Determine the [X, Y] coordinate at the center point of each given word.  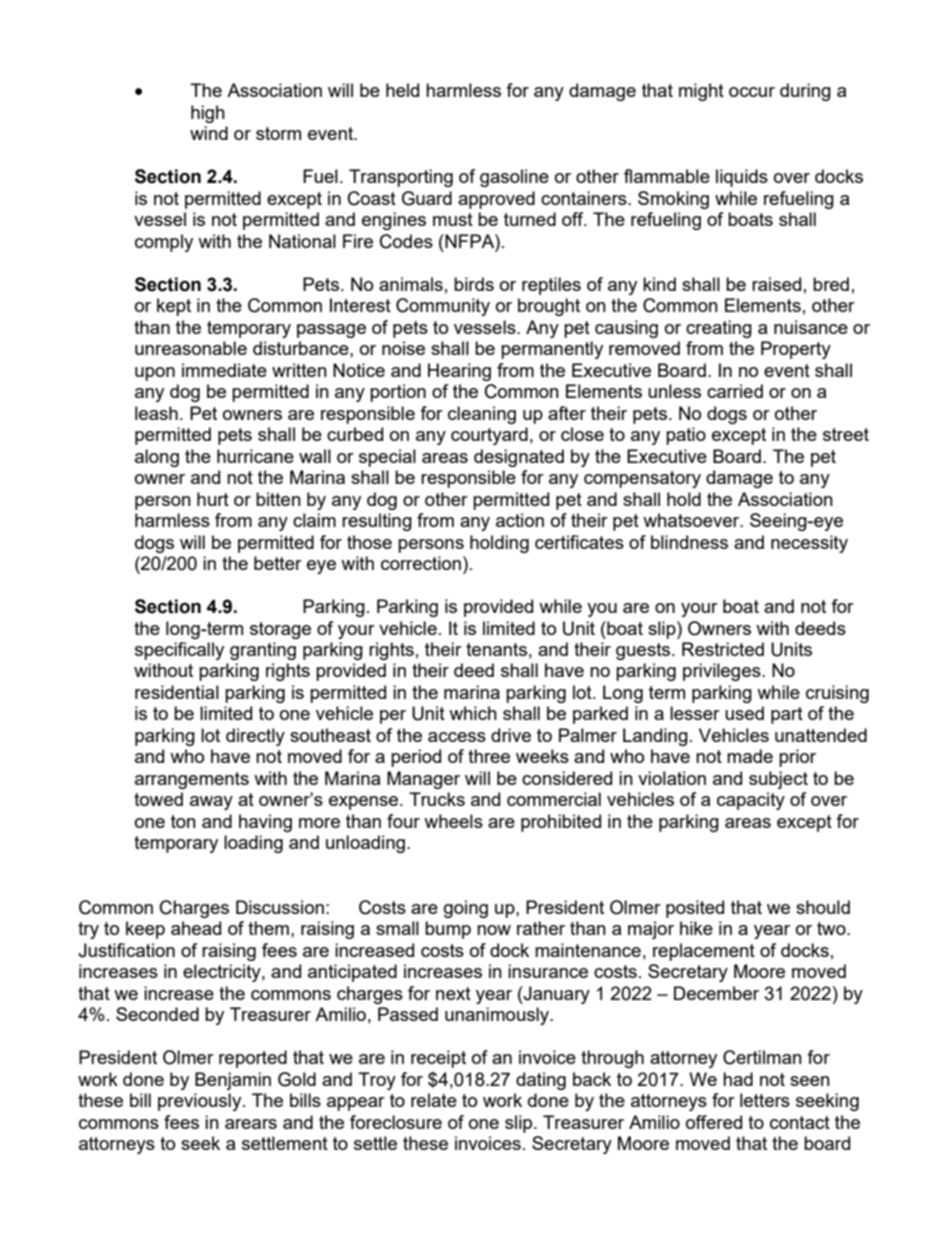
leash [156, 413]
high [208, 114]
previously [201, 1102]
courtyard [489, 436]
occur [752, 92]
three [489, 756]
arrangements [192, 780]
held [402, 90]
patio [686, 436]
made [750, 756]
